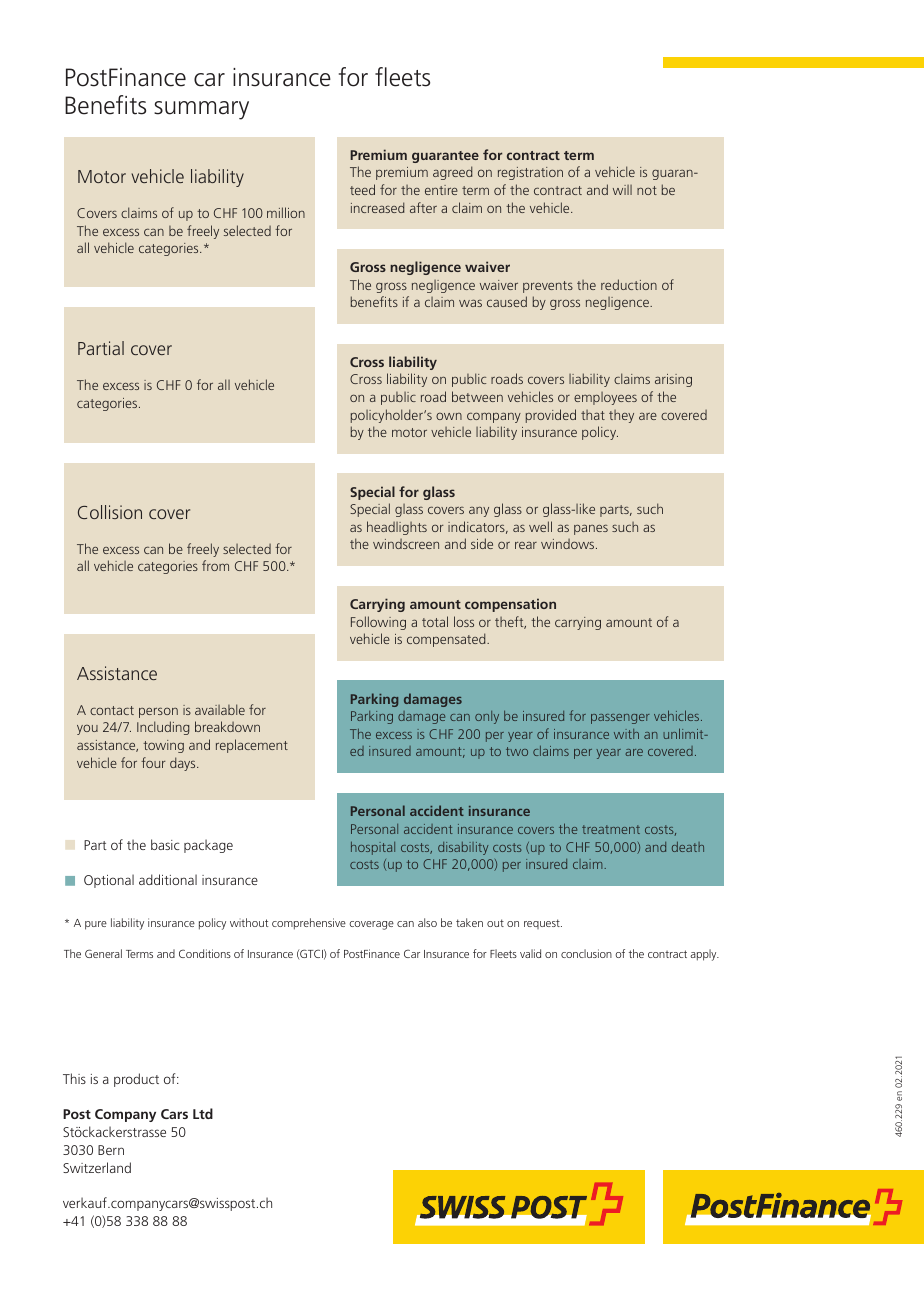 The width and height of the screenshot is (924, 1308). I want to click on agreed, so click(452, 173).
